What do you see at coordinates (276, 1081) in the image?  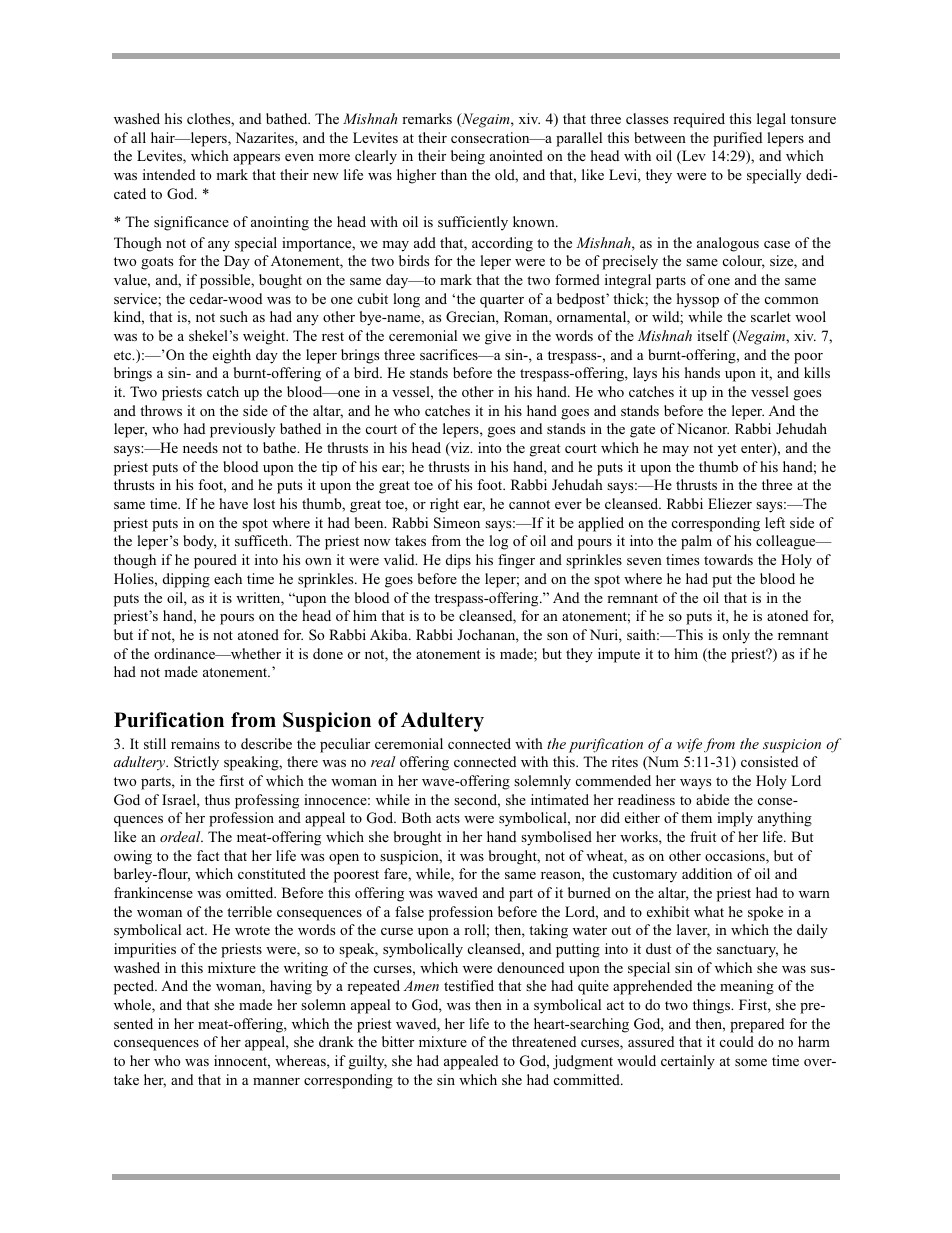 I see `manner` at bounding box center [276, 1081].
